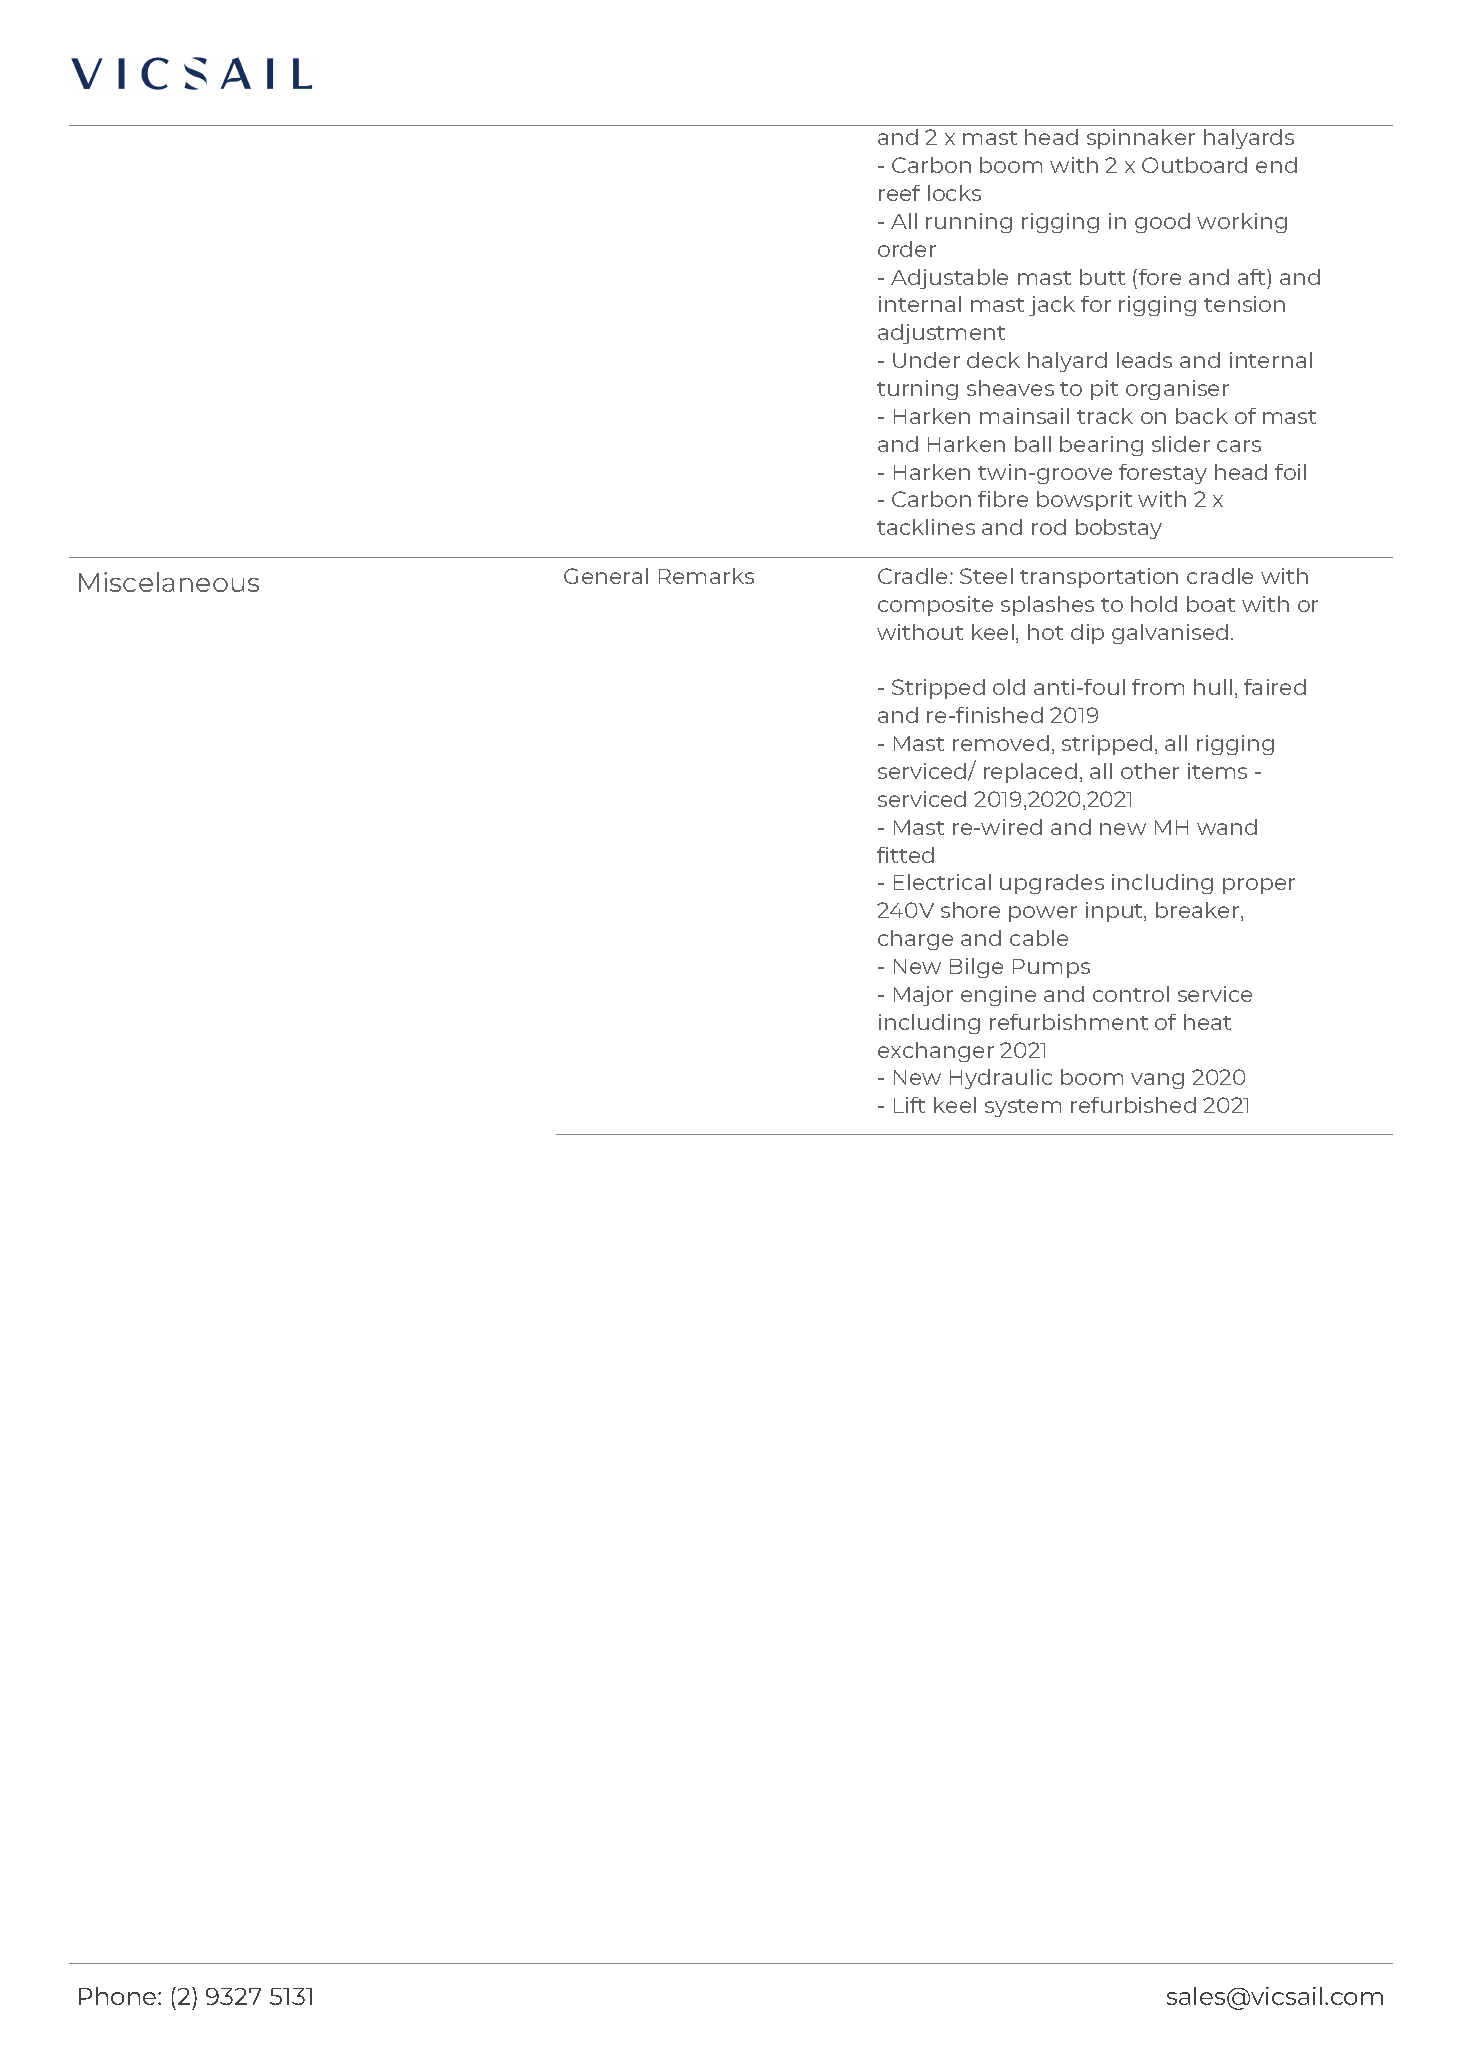 The width and height of the screenshot is (1462, 2068). Describe the element at coordinates (1150, 771) in the screenshot. I see `other` at that location.
